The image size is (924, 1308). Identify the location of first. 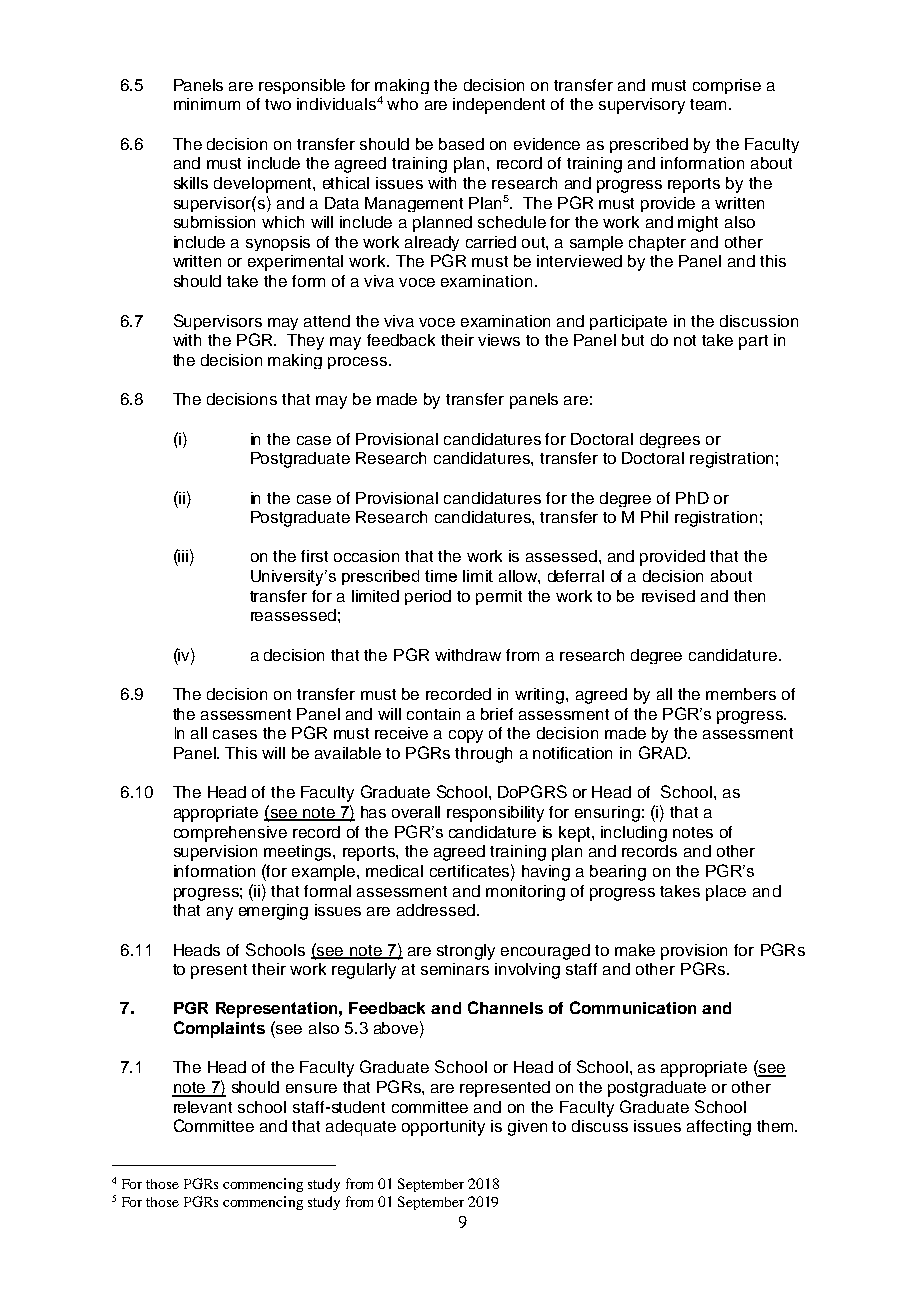
(314, 556).
